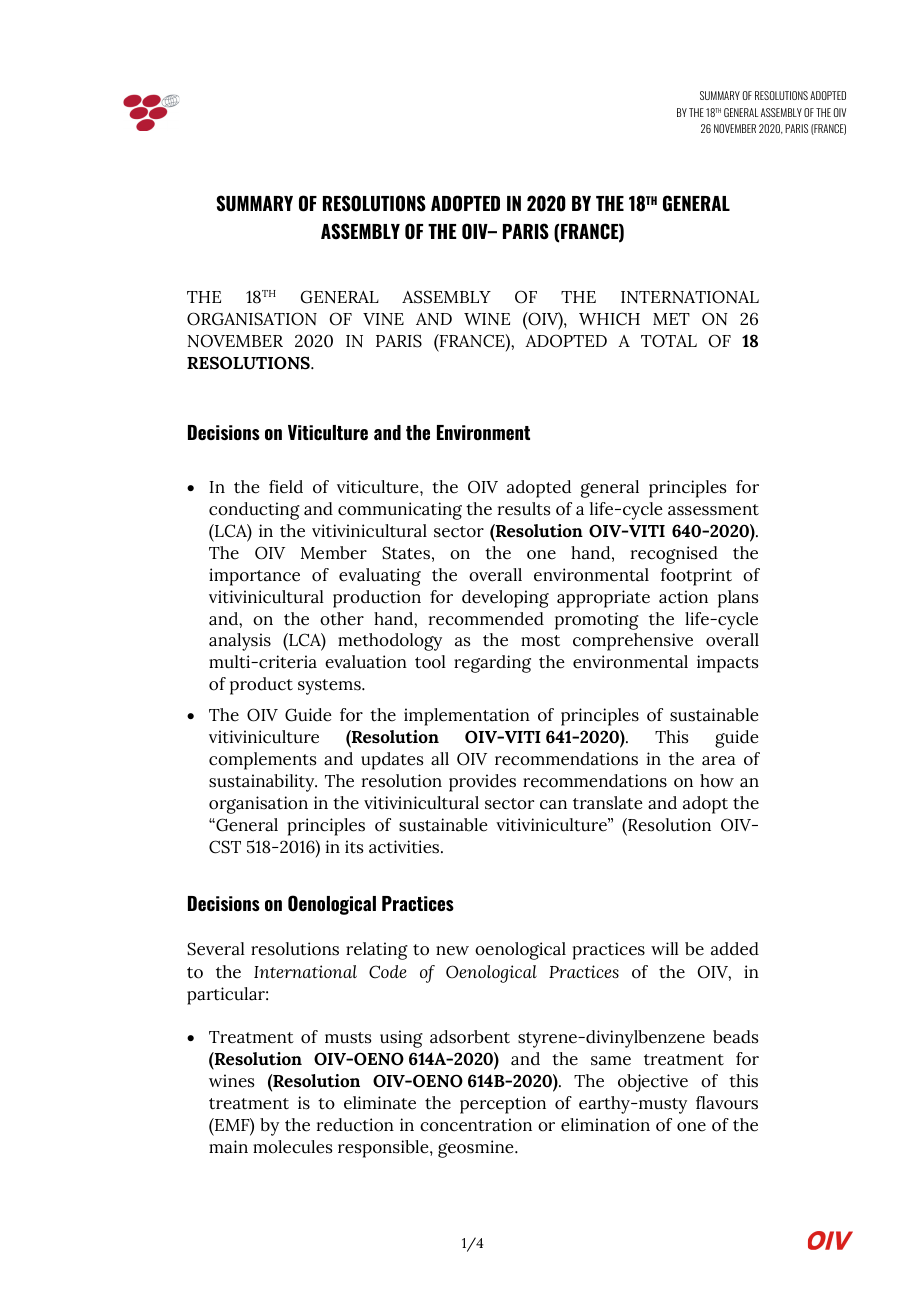 The height and width of the screenshot is (1308, 924). I want to click on provides, so click(482, 783).
